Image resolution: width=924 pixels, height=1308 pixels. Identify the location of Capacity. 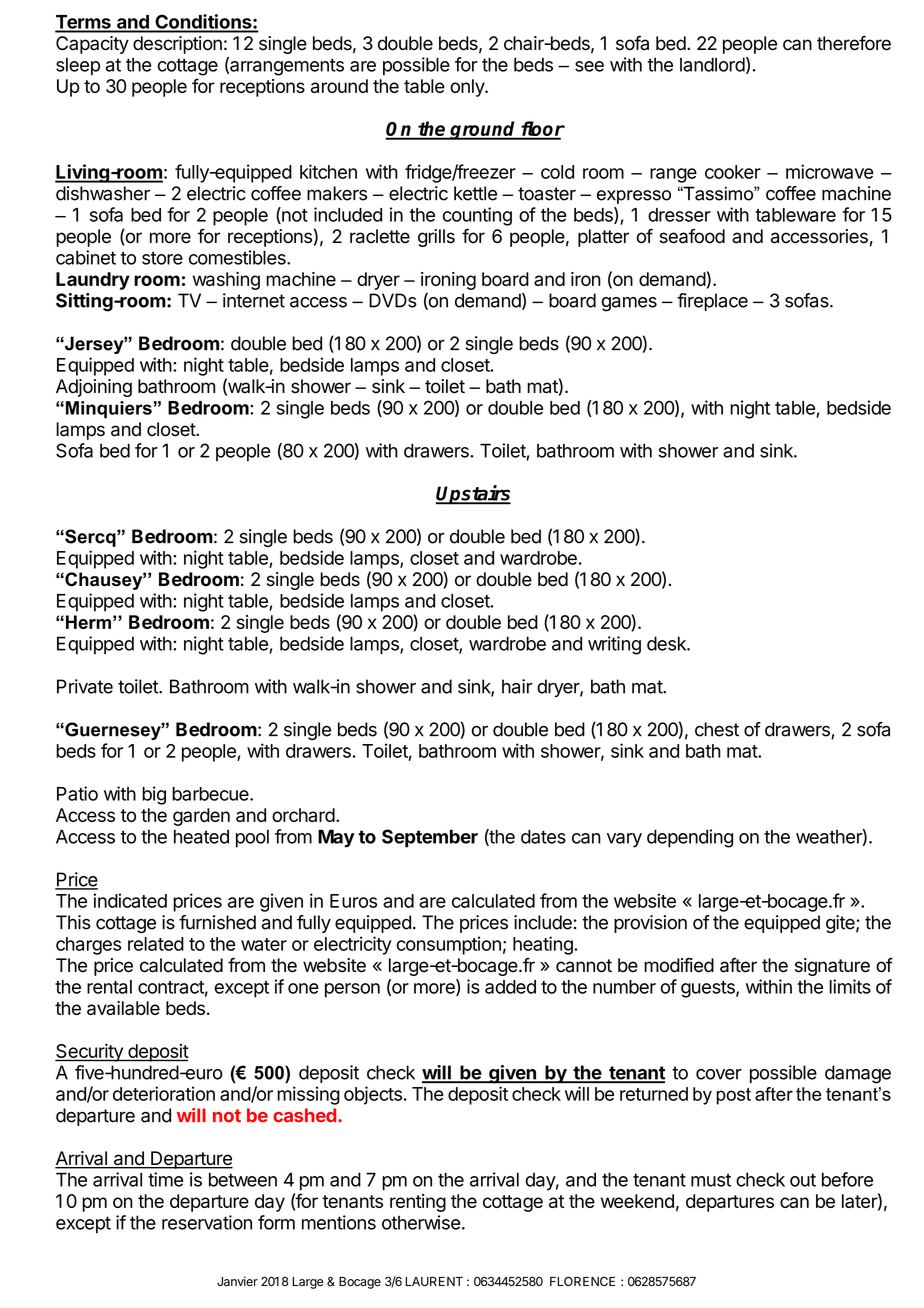
(92, 45).
